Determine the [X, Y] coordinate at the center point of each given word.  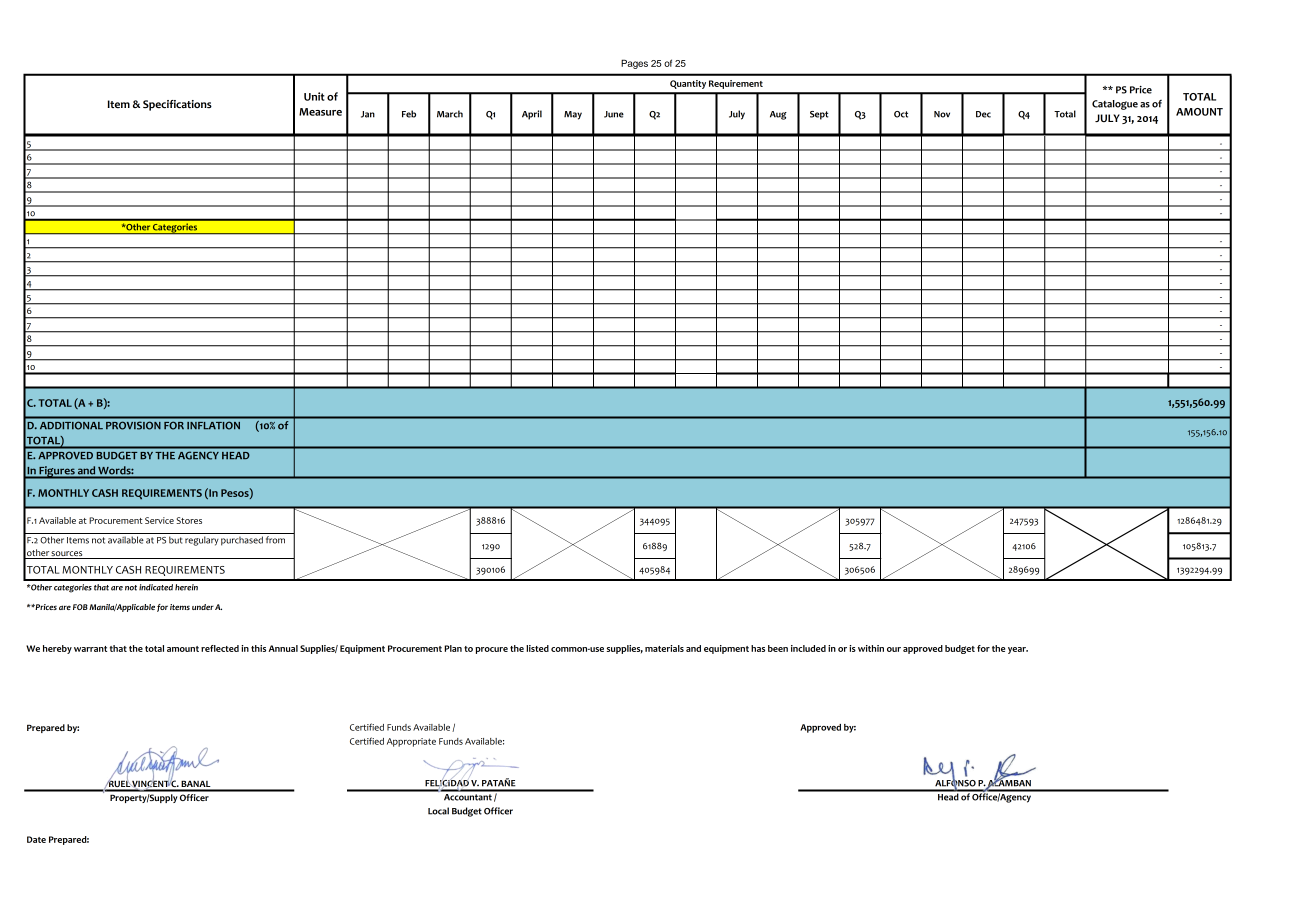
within [871, 648]
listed [537, 648]
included [808, 648]
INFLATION [213, 425]
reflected [220, 648]
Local [438, 811]
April [532, 115]
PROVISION [133, 425]
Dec [983, 114]
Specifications [177, 105]
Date [36, 839]
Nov [942, 114]
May [573, 115]
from [275, 540]
